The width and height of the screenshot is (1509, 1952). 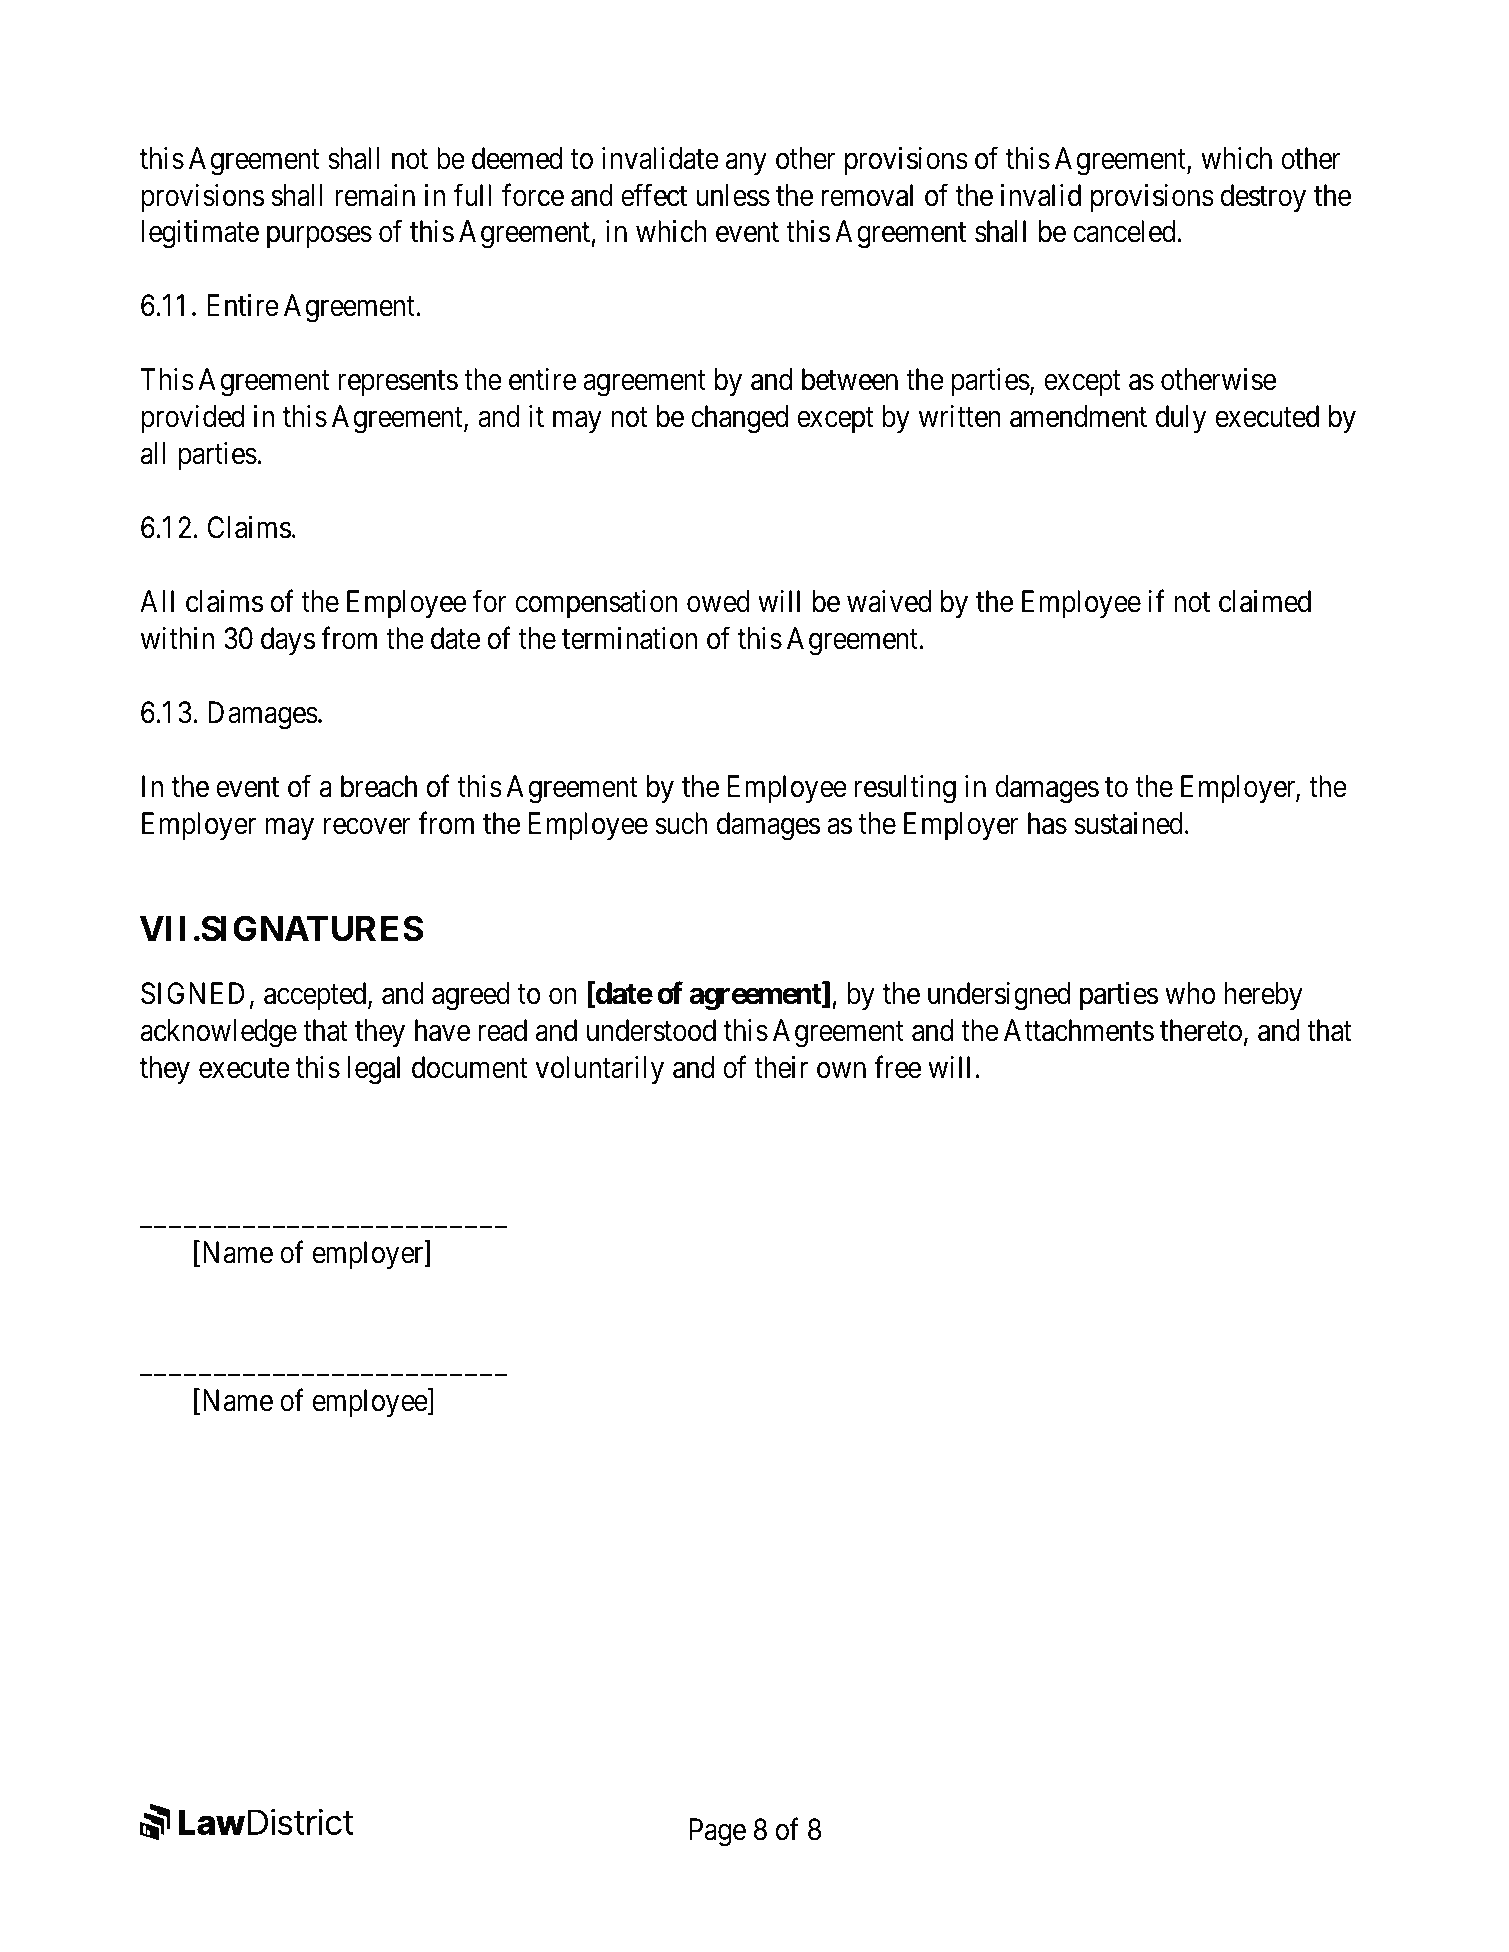 What do you see at coordinates (319, 237) in the screenshot?
I see `purposes` at bounding box center [319, 237].
